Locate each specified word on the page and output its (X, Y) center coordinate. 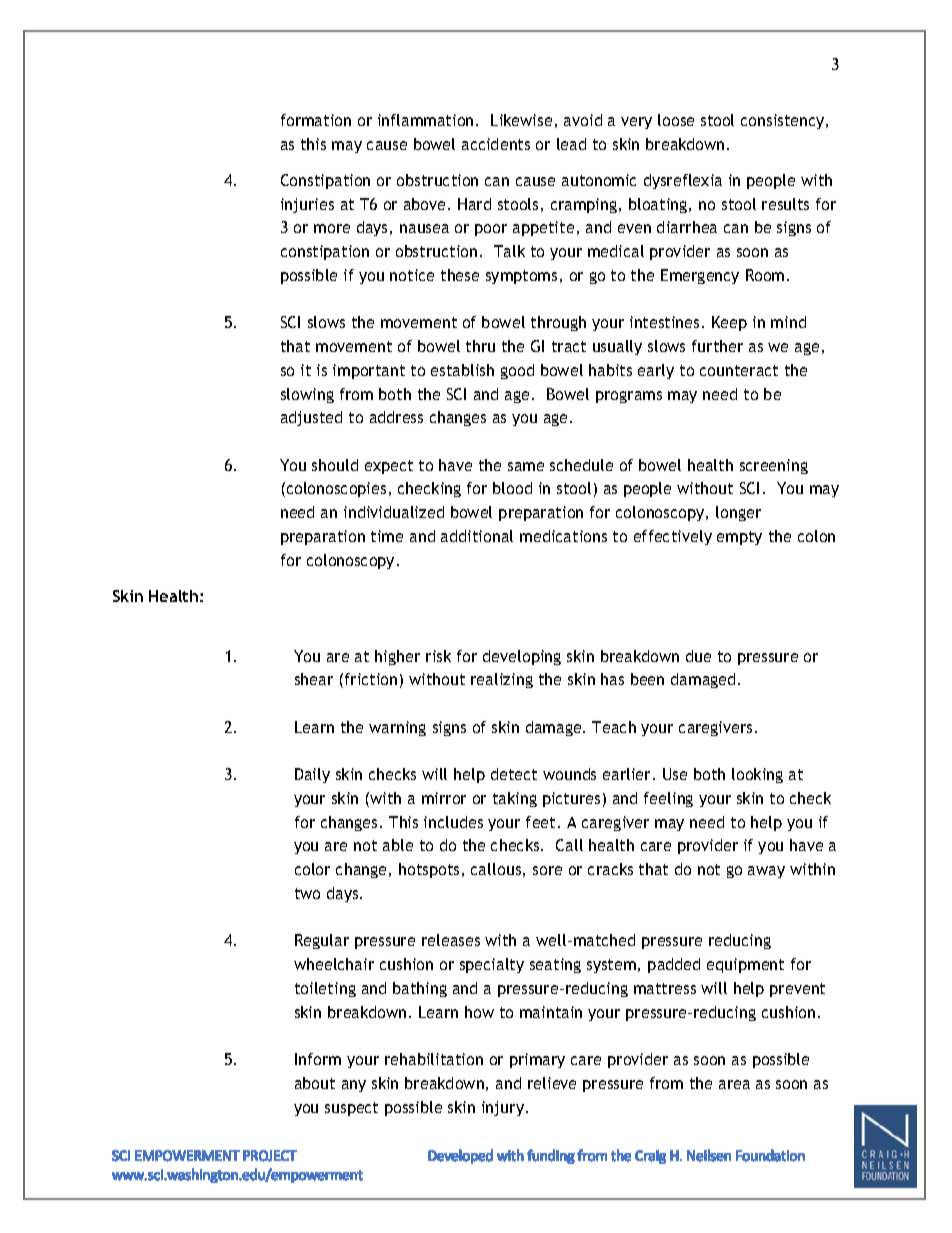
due (698, 656)
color (312, 869)
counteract (739, 370)
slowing (307, 395)
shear (314, 679)
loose (676, 120)
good (517, 371)
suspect (351, 1109)
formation (316, 120)
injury (504, 1108)
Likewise (521, 120)
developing (522, 657)
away (766, 872)
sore (547, 870)
